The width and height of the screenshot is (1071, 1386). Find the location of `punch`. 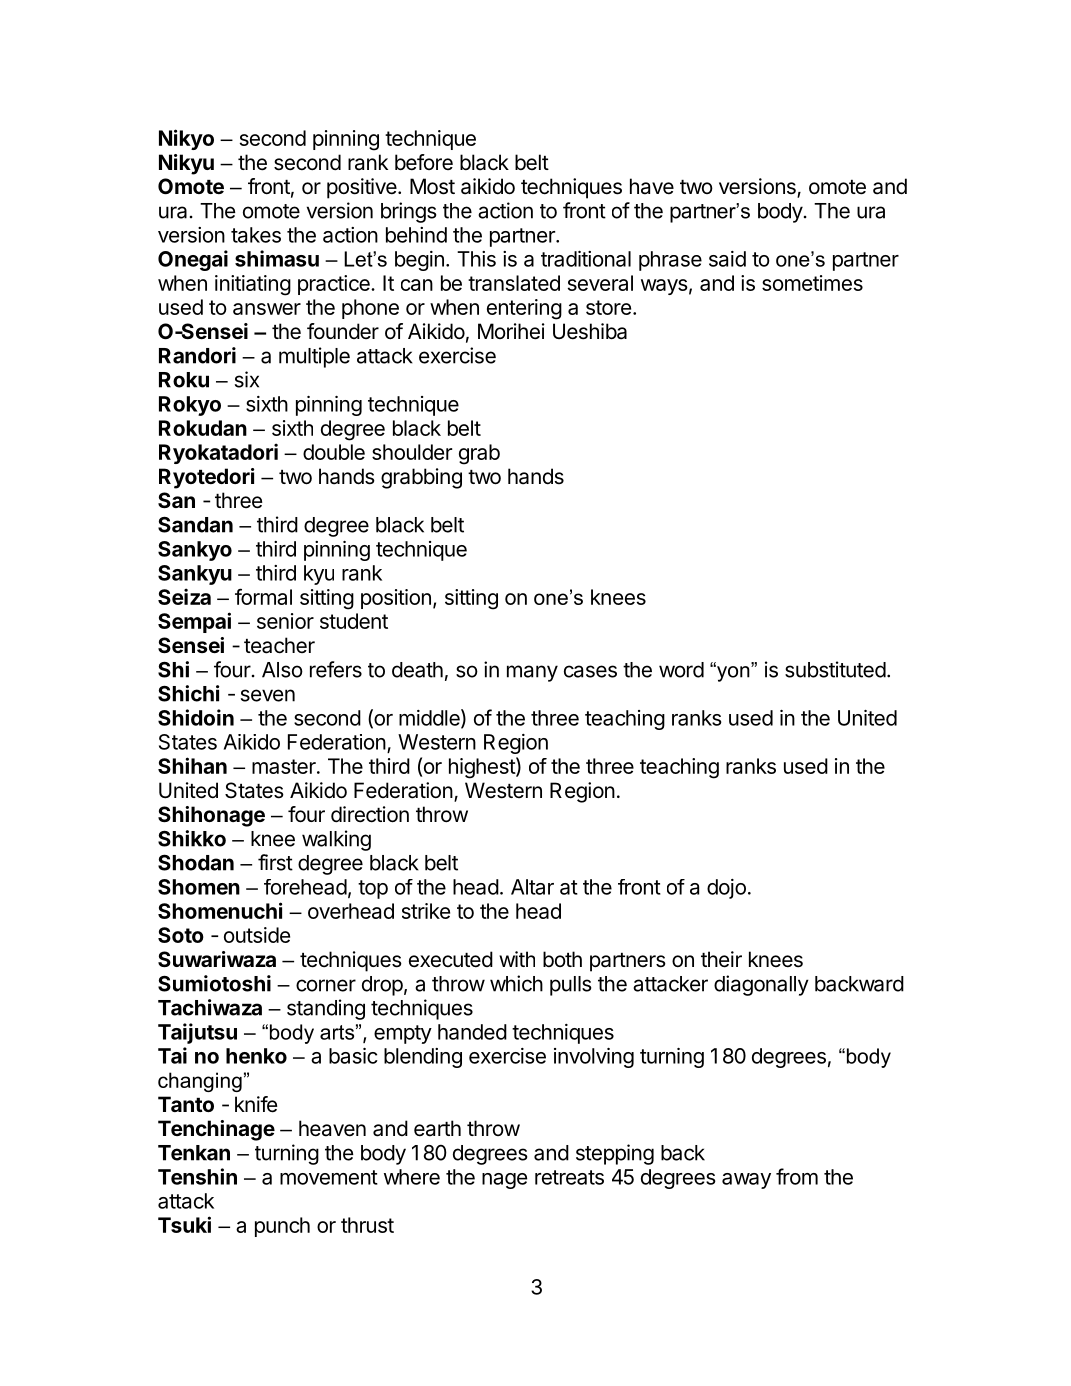

punch is located at coordinates (282, 1227).
